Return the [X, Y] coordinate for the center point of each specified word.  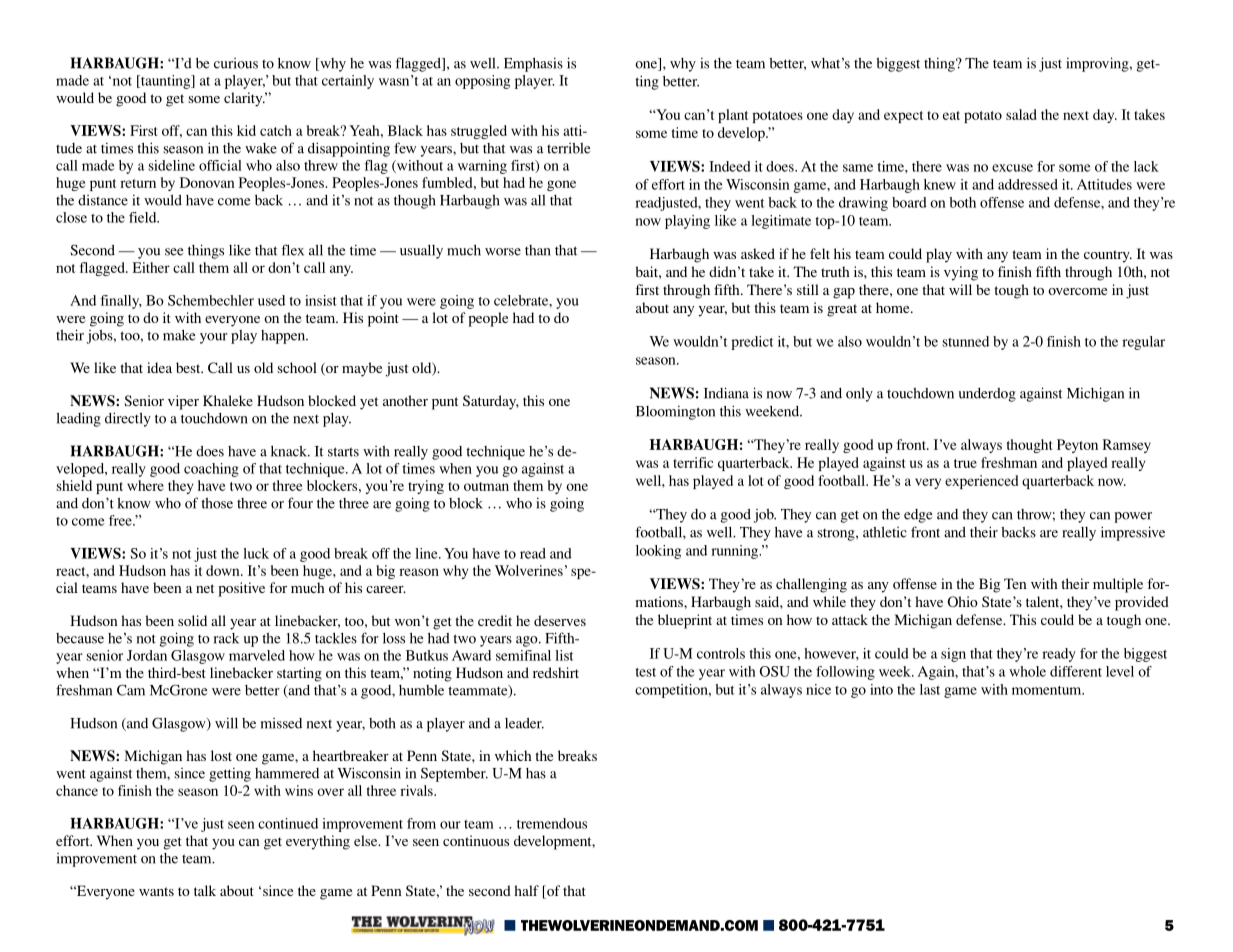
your [214, 338]
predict [752, 343]
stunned [965, 341]
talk [205, 890]
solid [192, 620]
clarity [244, 99]
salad [1021, 114]
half [526, 890]
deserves [560, 620]
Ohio [963, 601]
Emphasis [533, 64]
